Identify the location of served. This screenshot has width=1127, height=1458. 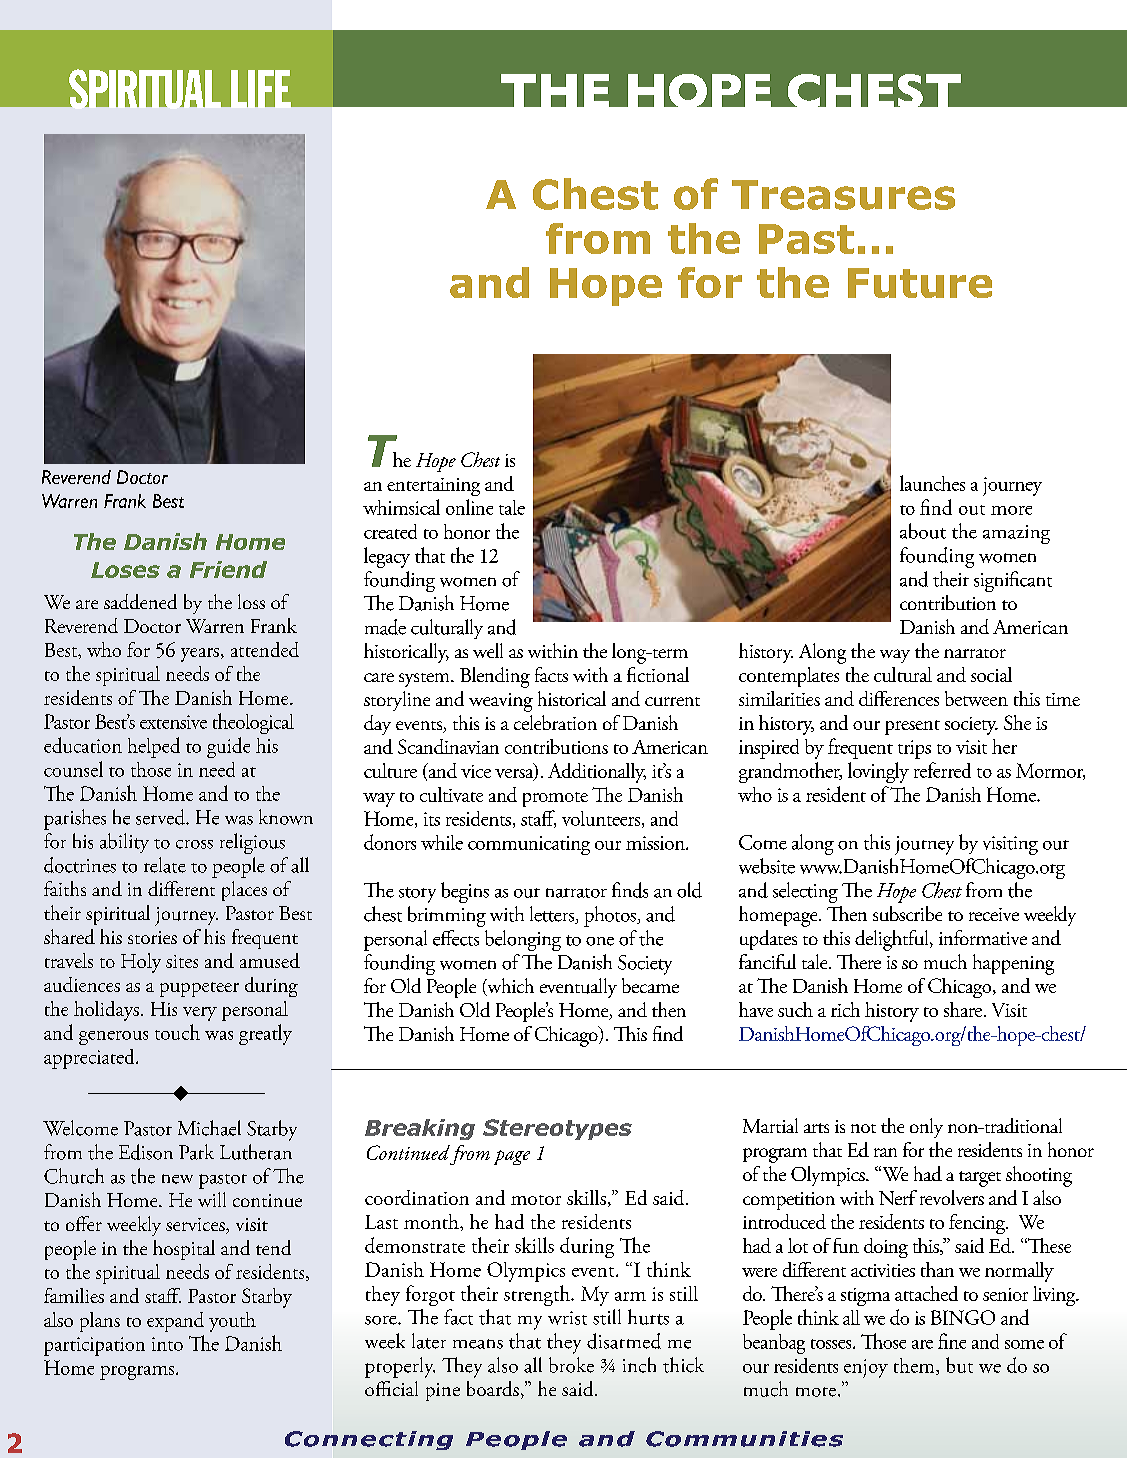
(161, 817).
